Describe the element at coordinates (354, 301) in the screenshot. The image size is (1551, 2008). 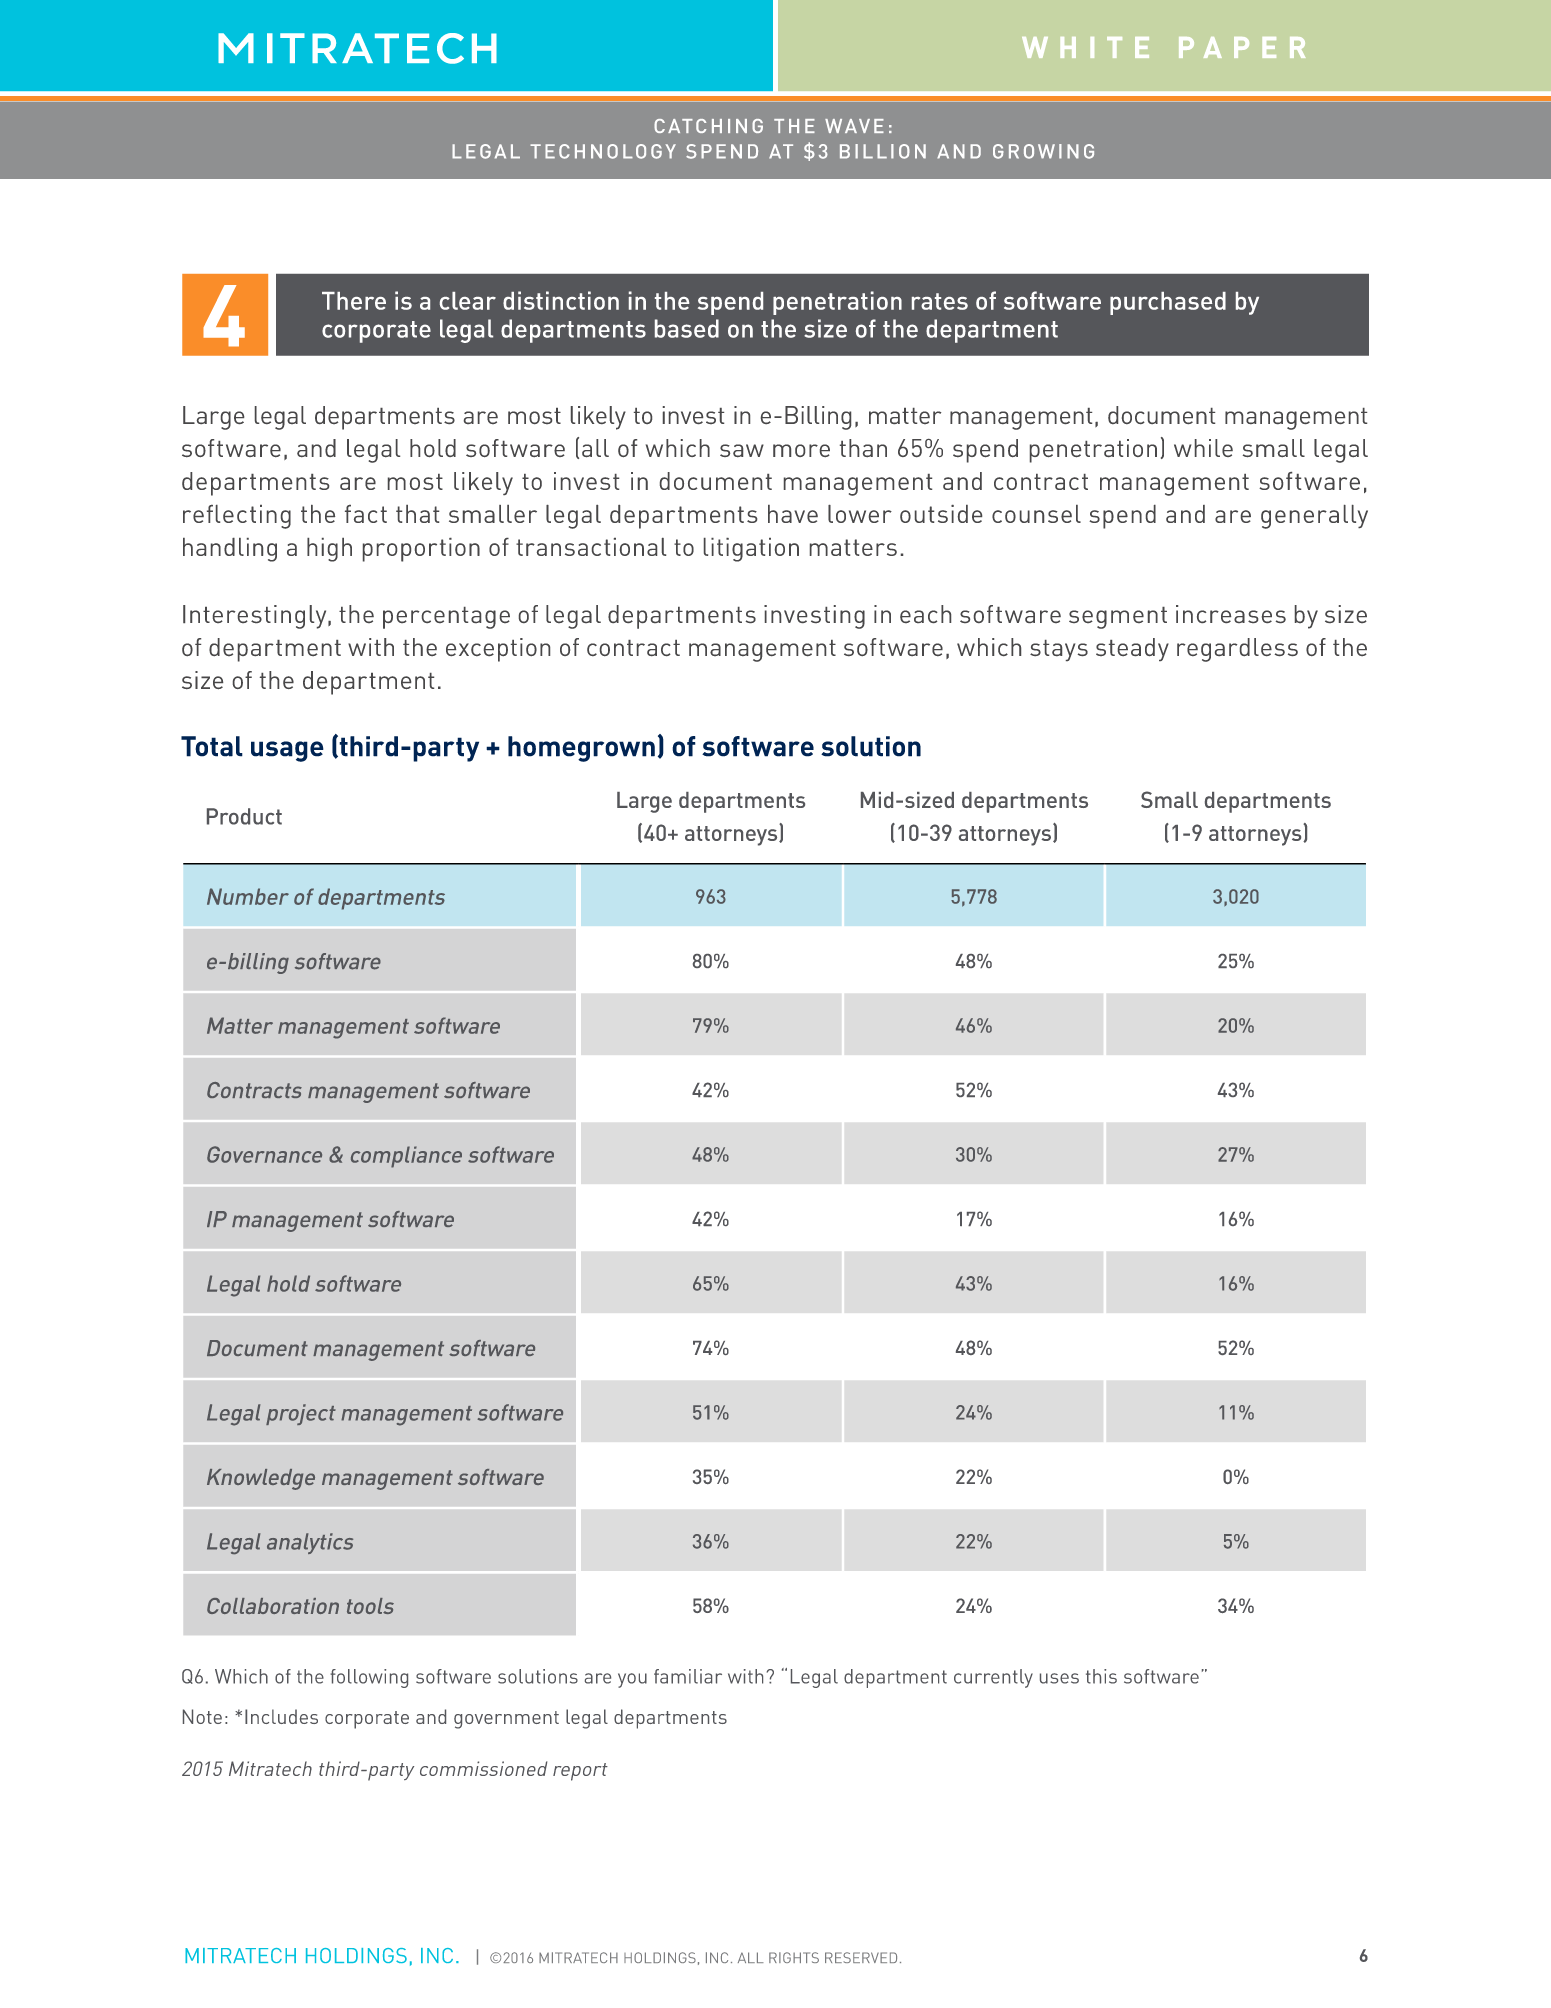
I see `There` at that location.
